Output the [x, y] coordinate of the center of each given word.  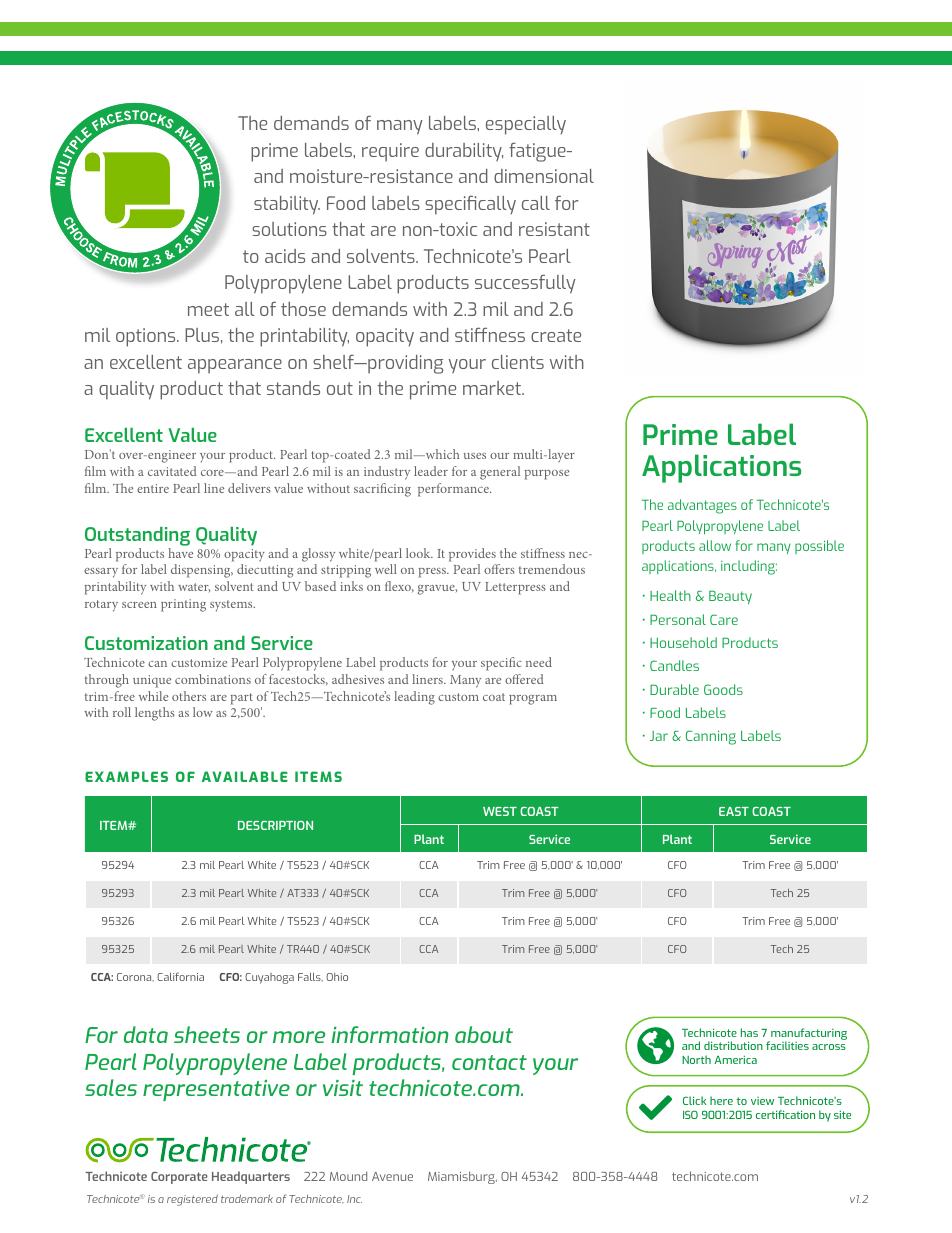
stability [287, 205]
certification [785, 1114]
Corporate [179, 1178]
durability [464, 152]
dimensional [544, 176]
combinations [213, 679]
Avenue [392, 1176]
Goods [723, 689]
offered [524, 679]
